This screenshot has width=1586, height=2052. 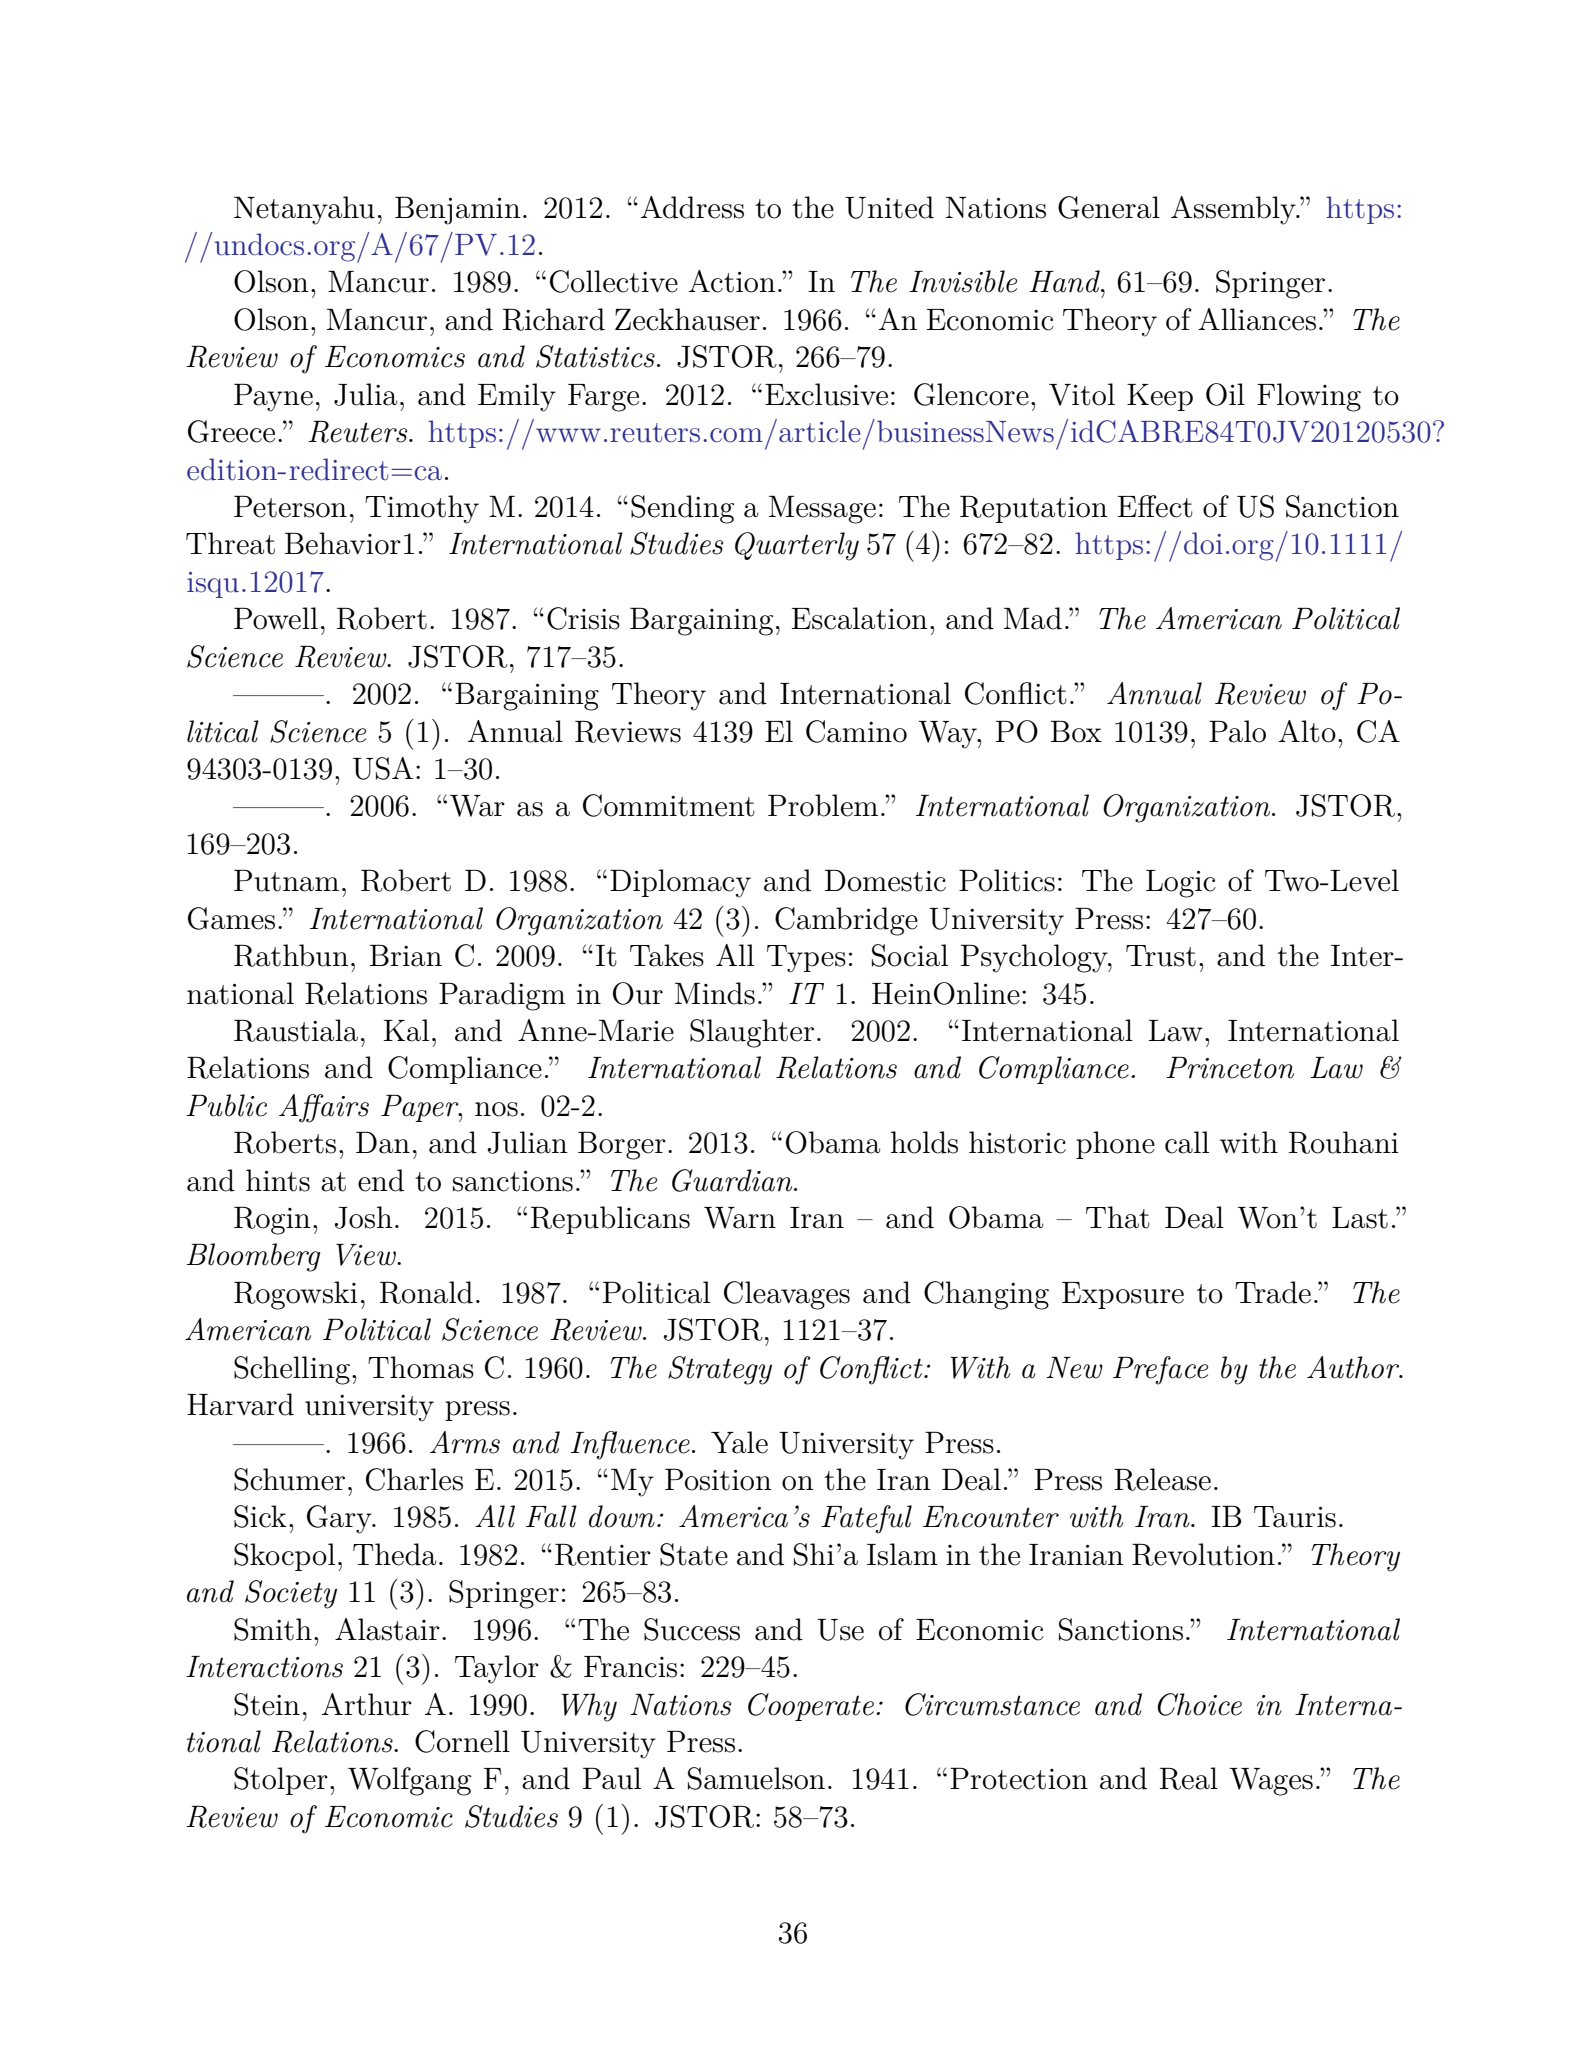 What do you see at coordinates (1199, 1704) in the screenshot?
I see `Choice` at bounding box center [1199, 1704].
